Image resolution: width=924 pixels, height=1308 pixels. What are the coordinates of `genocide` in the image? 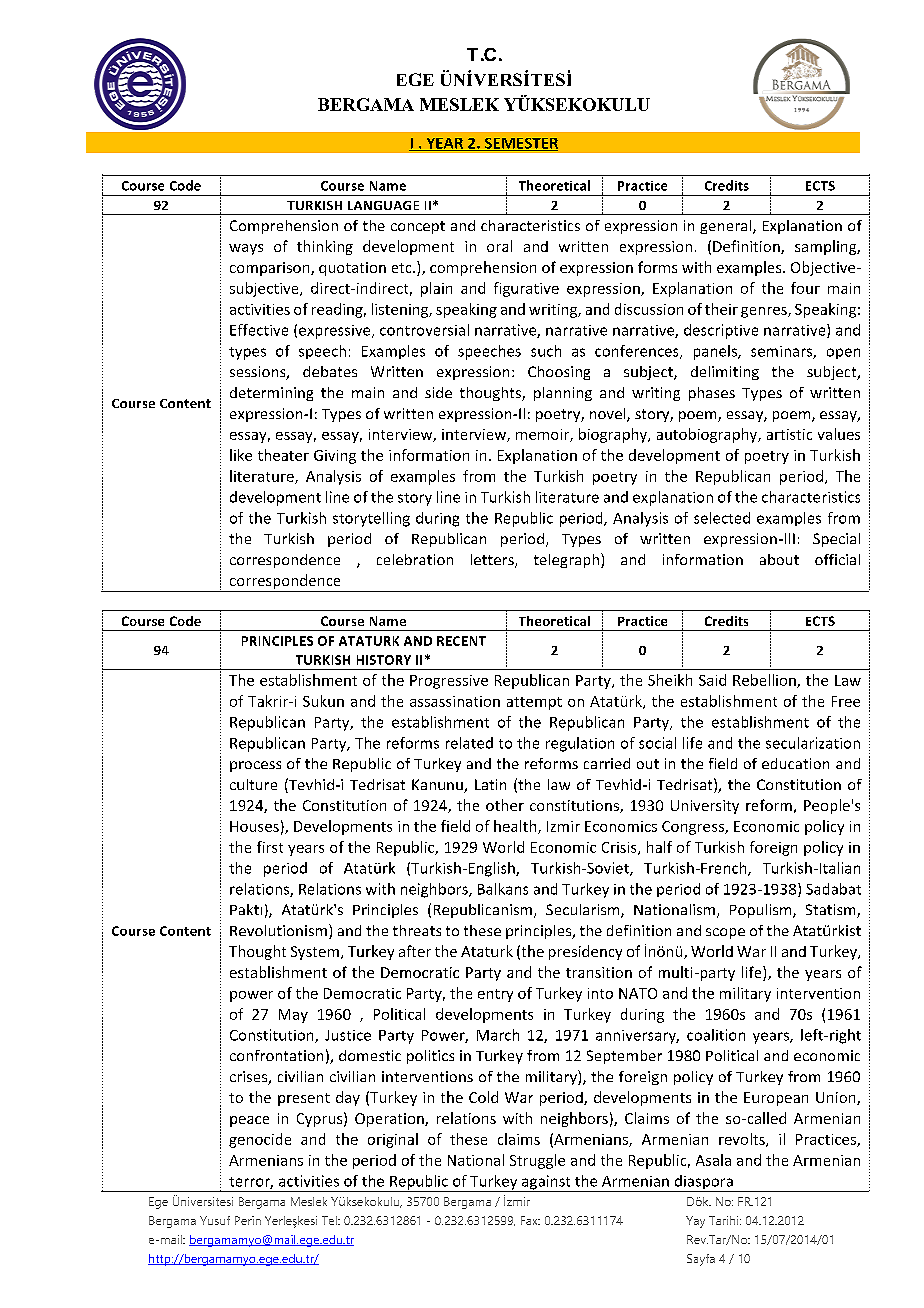 It's located at (260, 1140).
